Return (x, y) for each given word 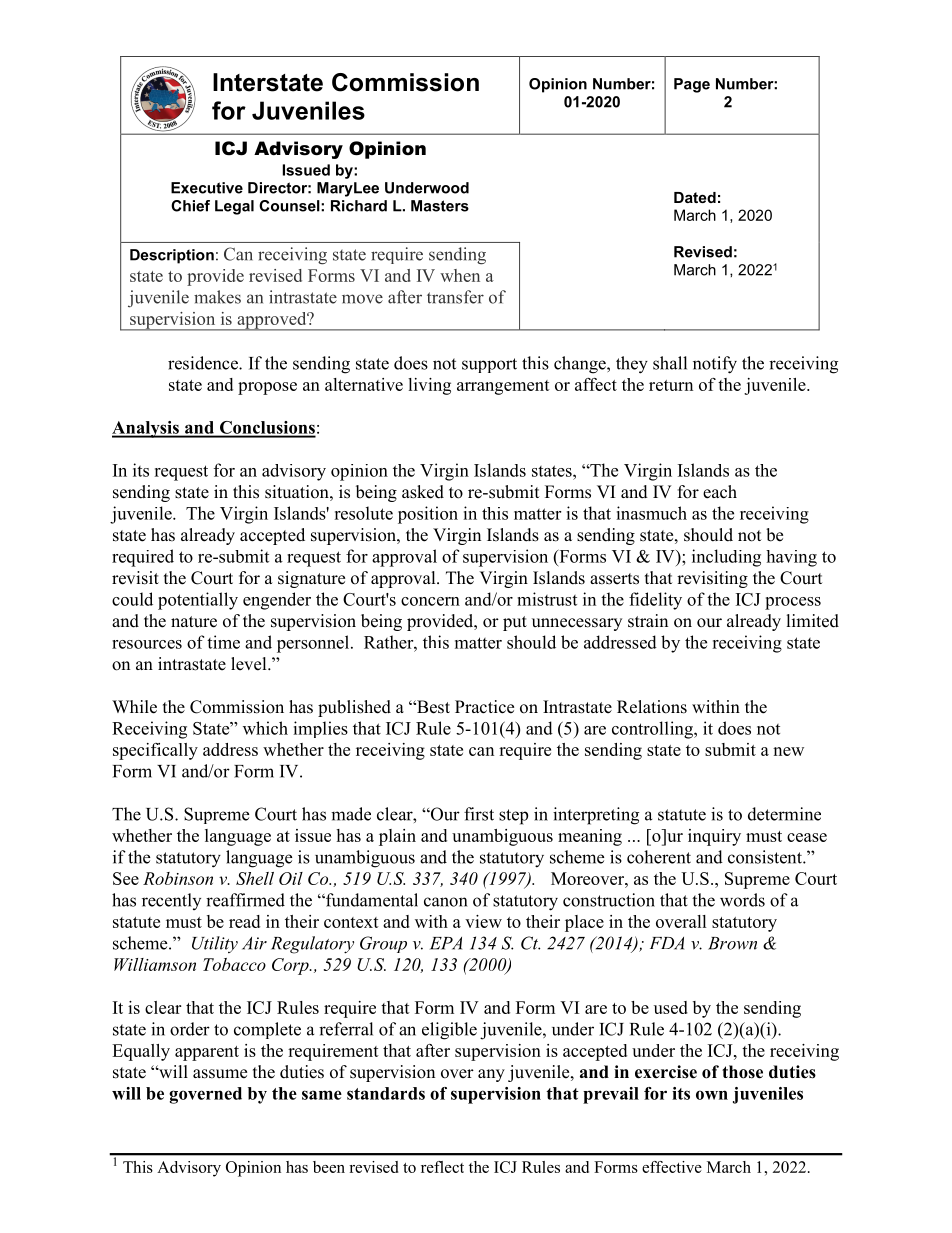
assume (220, 1074)
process (793, 603)
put (515, 623)
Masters (440, 206)
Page (692, 85)
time (223, 642)
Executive (207, 188)
